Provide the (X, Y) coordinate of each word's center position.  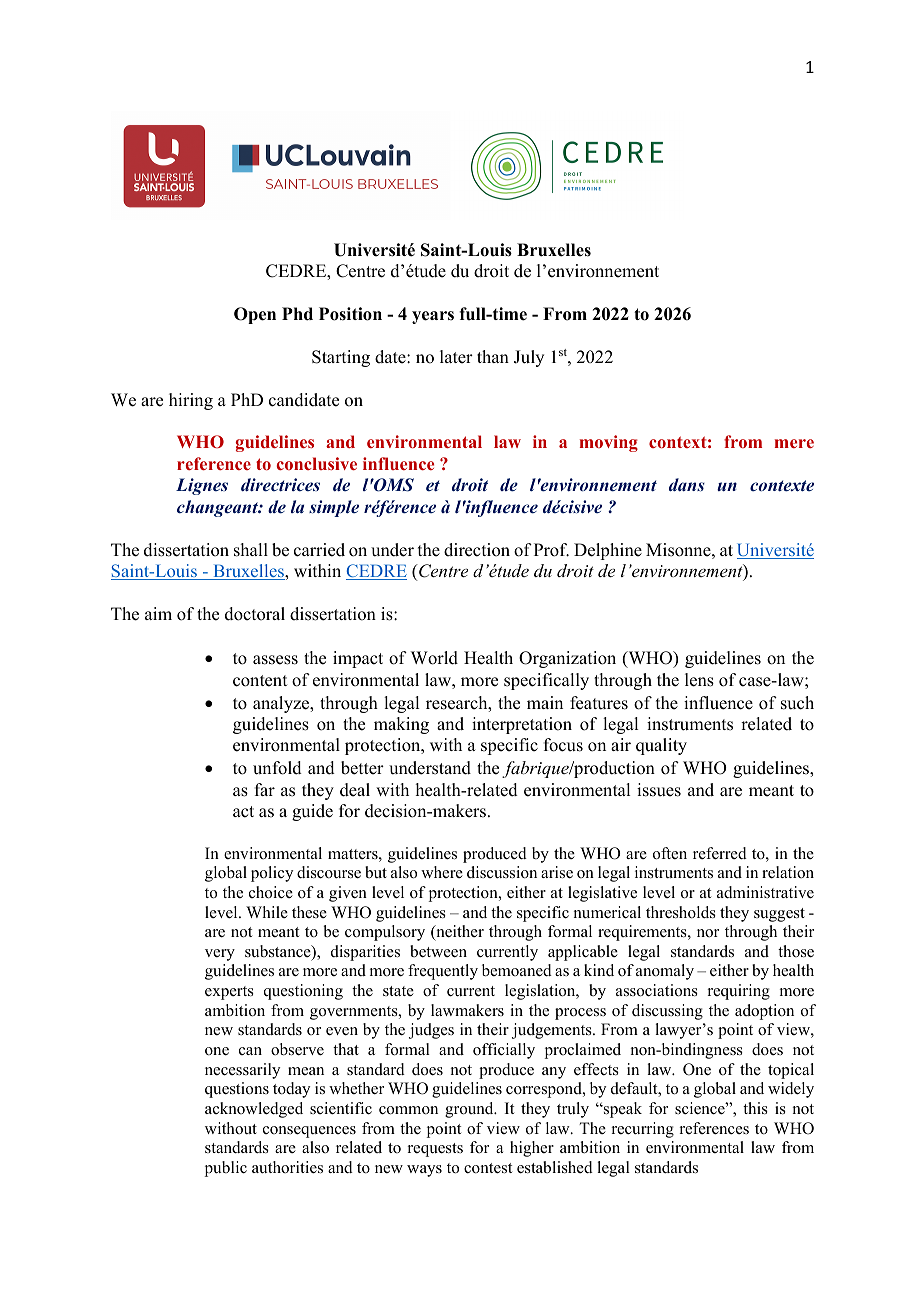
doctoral (255, 614)
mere (794, 443)
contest (488, 1168)
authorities (287, 1167)
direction (477, 550)
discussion (502, 872)
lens (699, 680)
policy (272, 874)
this (755, 1108)
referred (720, 853)
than (493, 356)
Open (255, 315)
